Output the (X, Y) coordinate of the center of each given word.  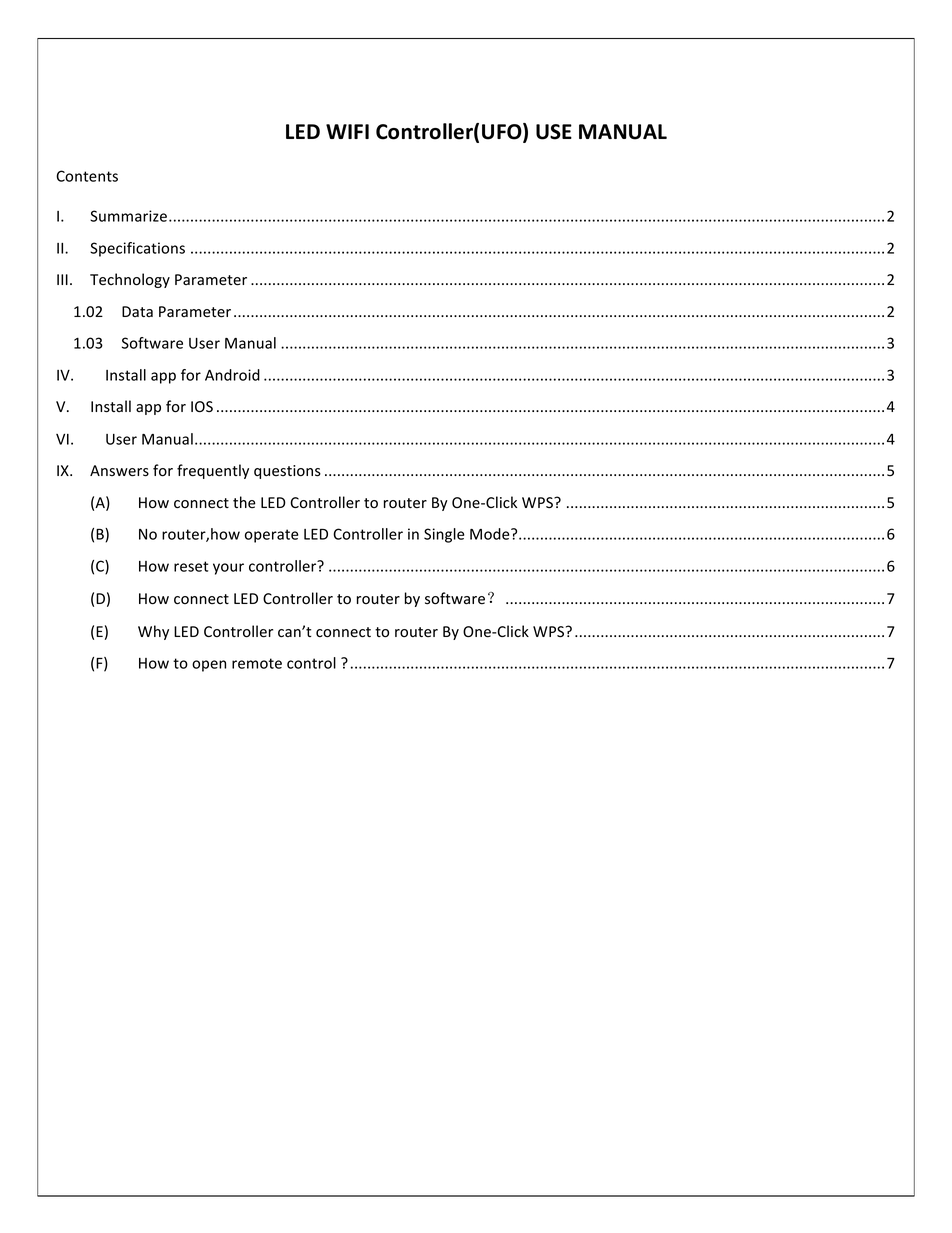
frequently (213, 471)
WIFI (347, 131)
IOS (202, 406)
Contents (87, 176)
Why (153, 632)
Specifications (137, 249)
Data (137, 311)
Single (444, 535)
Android (232, 375)
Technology (130, 280)
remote (257, 663)
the (244, 502)
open (209, 666)
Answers (119, 471)
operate (271, 536)
